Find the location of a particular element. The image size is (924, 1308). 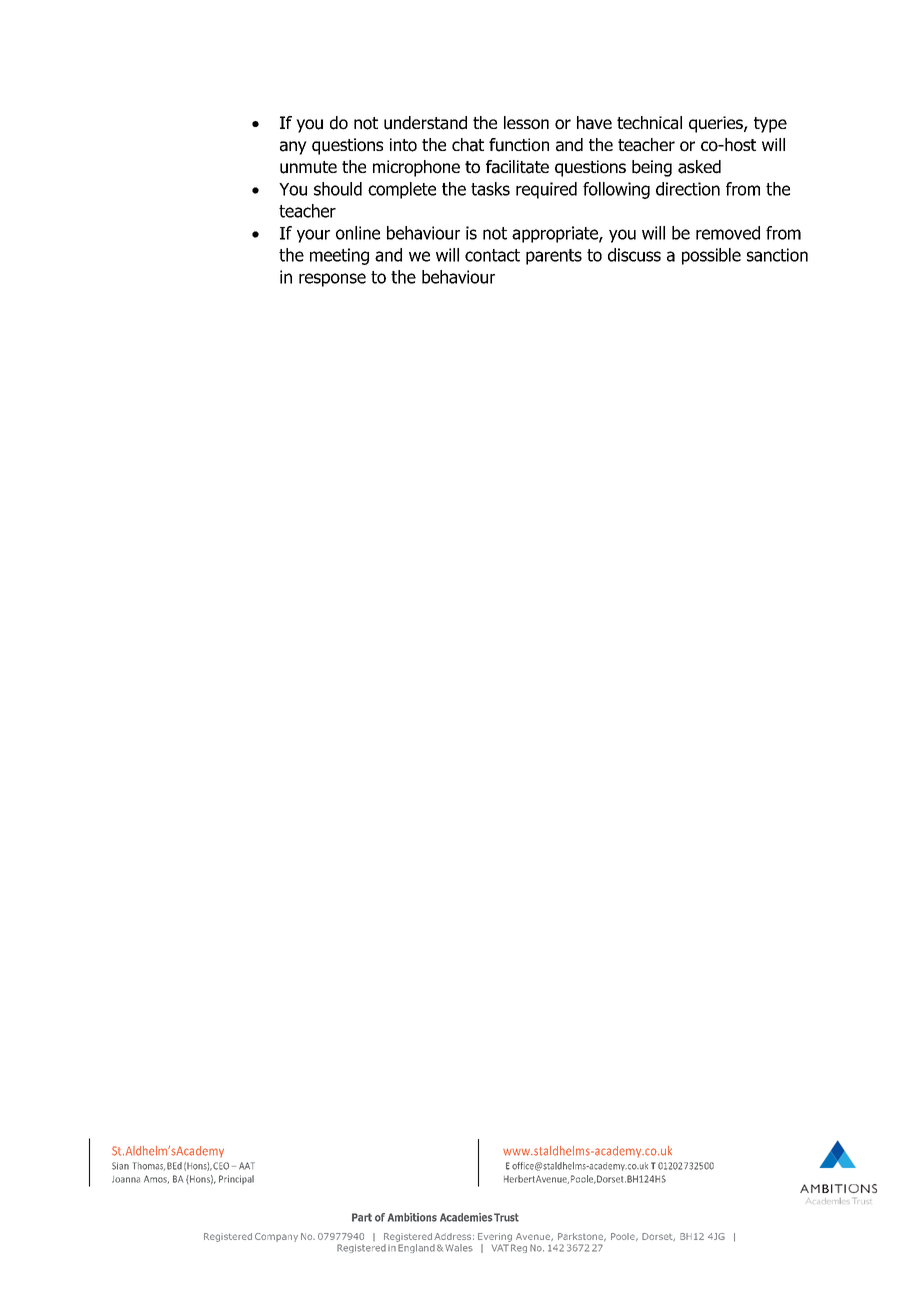

Academies is located at coordinates (466, 1217).
